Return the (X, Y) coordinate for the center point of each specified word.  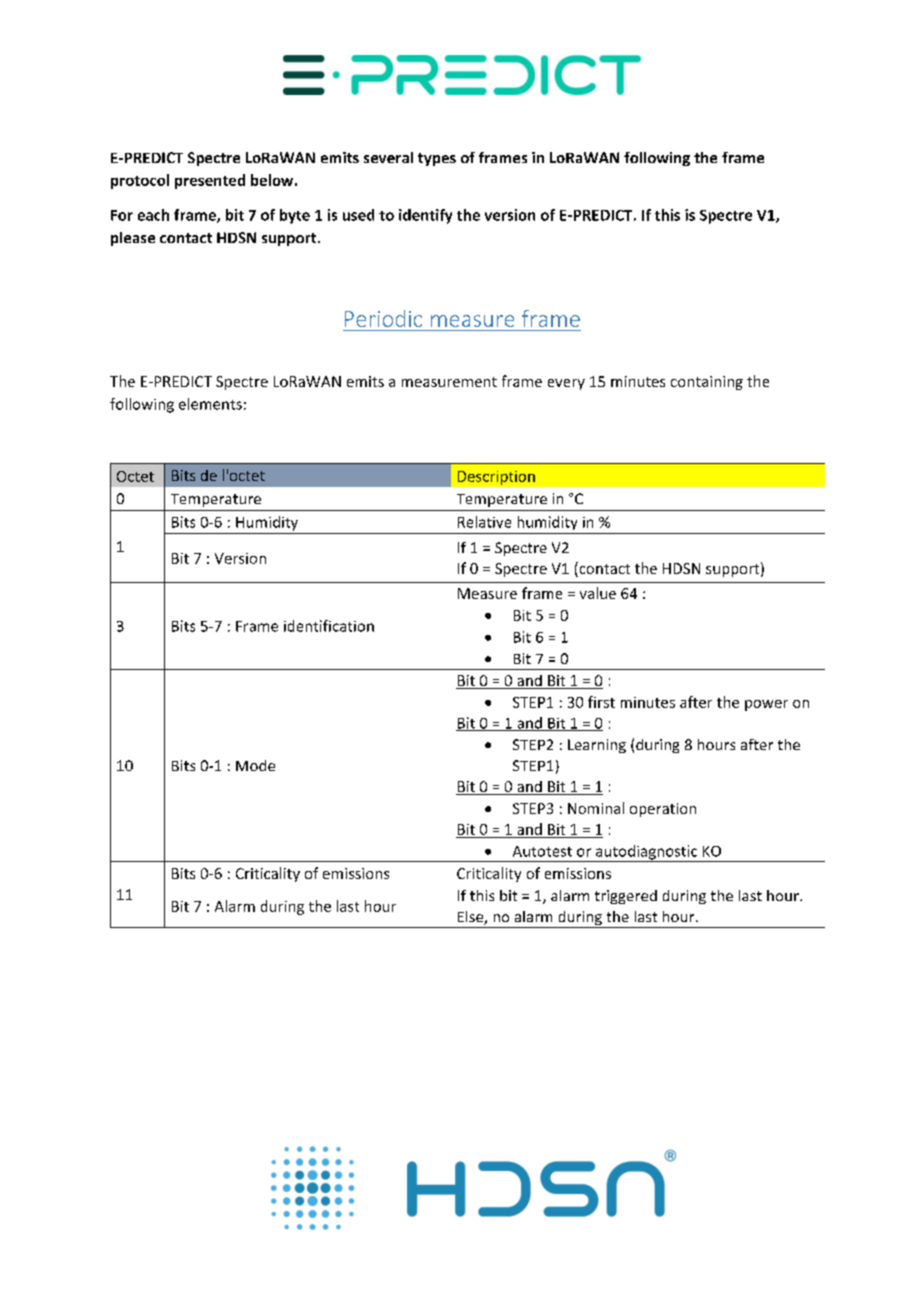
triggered (626, 897)
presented (210, 181)
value (598, 593)
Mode (255, 765)
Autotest (542, 851)
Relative (484, 522)
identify (425, 216)
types (437, 159)
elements (210, 404)
